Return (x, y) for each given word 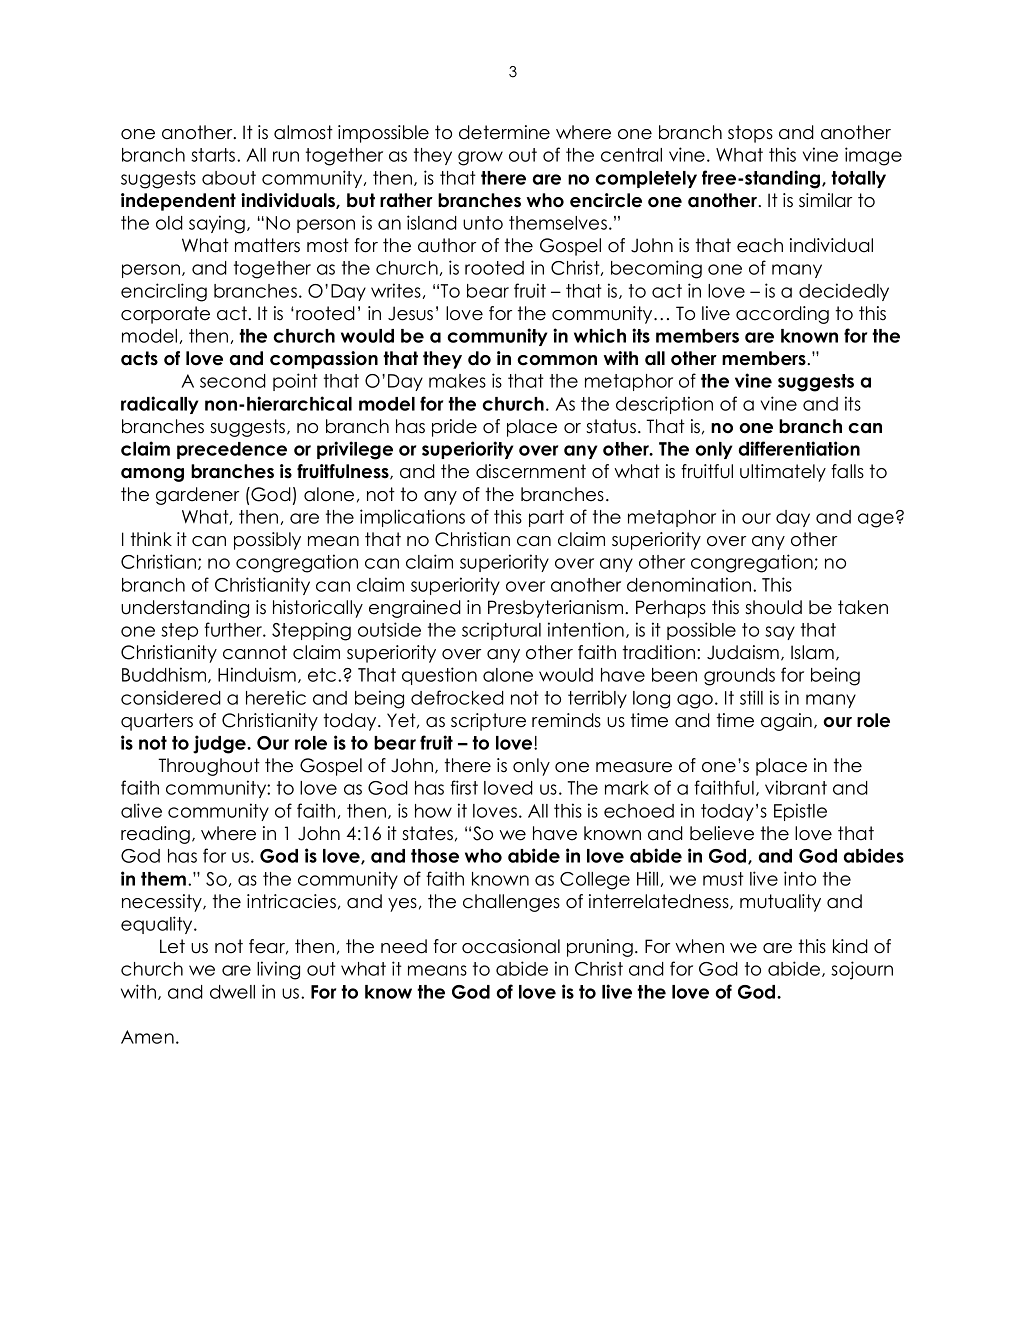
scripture (488, 722)
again (786, 722)
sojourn (862, 970)
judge (220, 744)
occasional (511, 946)
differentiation (799, 448)
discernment (531, 471)
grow (480, 158)
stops (750, 134)
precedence (232, 450)
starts (214, 155)
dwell (232, 992)
